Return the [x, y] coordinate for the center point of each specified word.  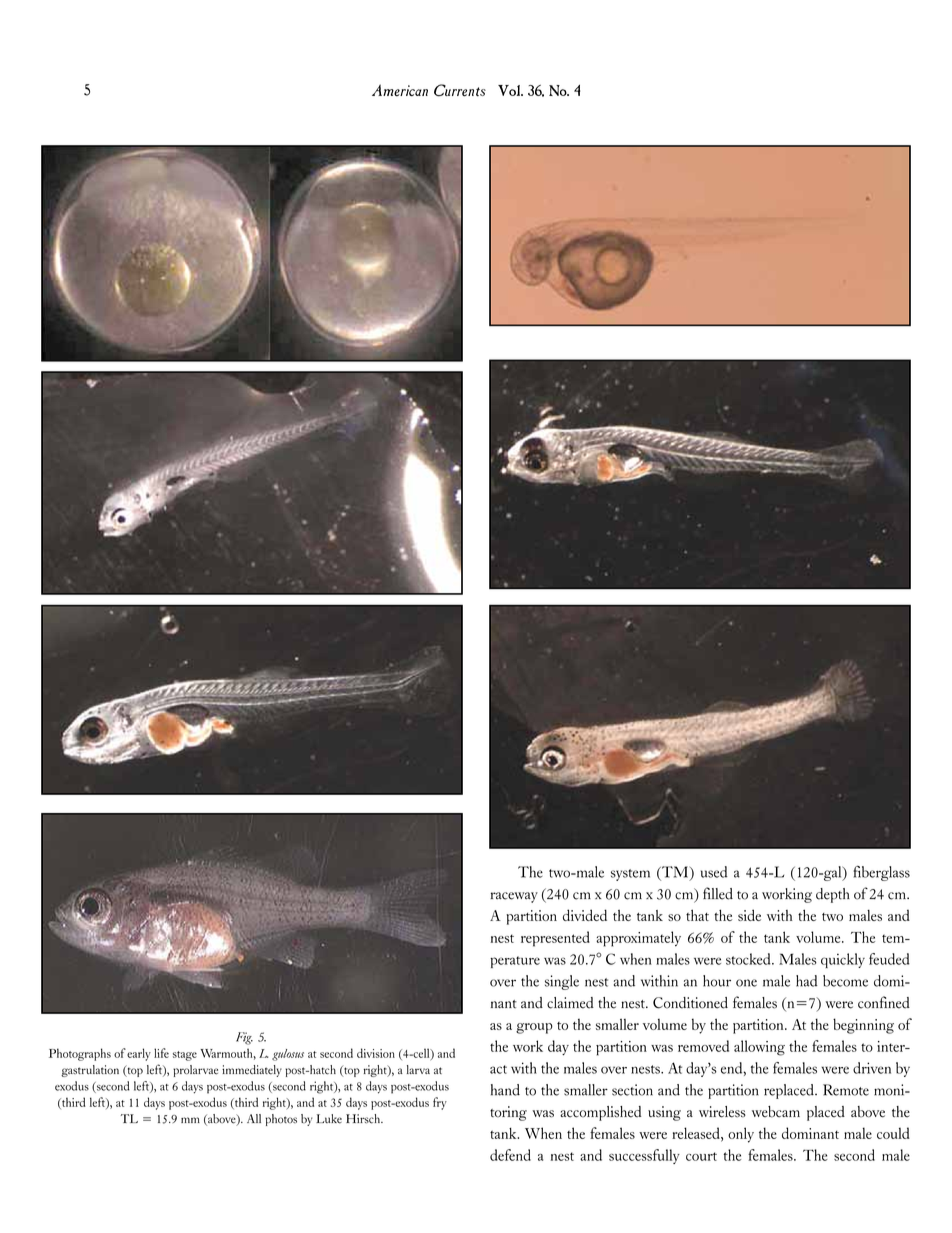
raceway [514, 897]
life [161, 1053]
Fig [244, 1038]
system [630, 875]
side [749, 915]
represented [555, 939]
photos [281, 1120]
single [562, 982]
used [714, 872]
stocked [749, 959]
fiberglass [881, 873]
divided [585, 915]
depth [833, 895]
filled [718, 893]
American [400, 90]
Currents [460, 90]
